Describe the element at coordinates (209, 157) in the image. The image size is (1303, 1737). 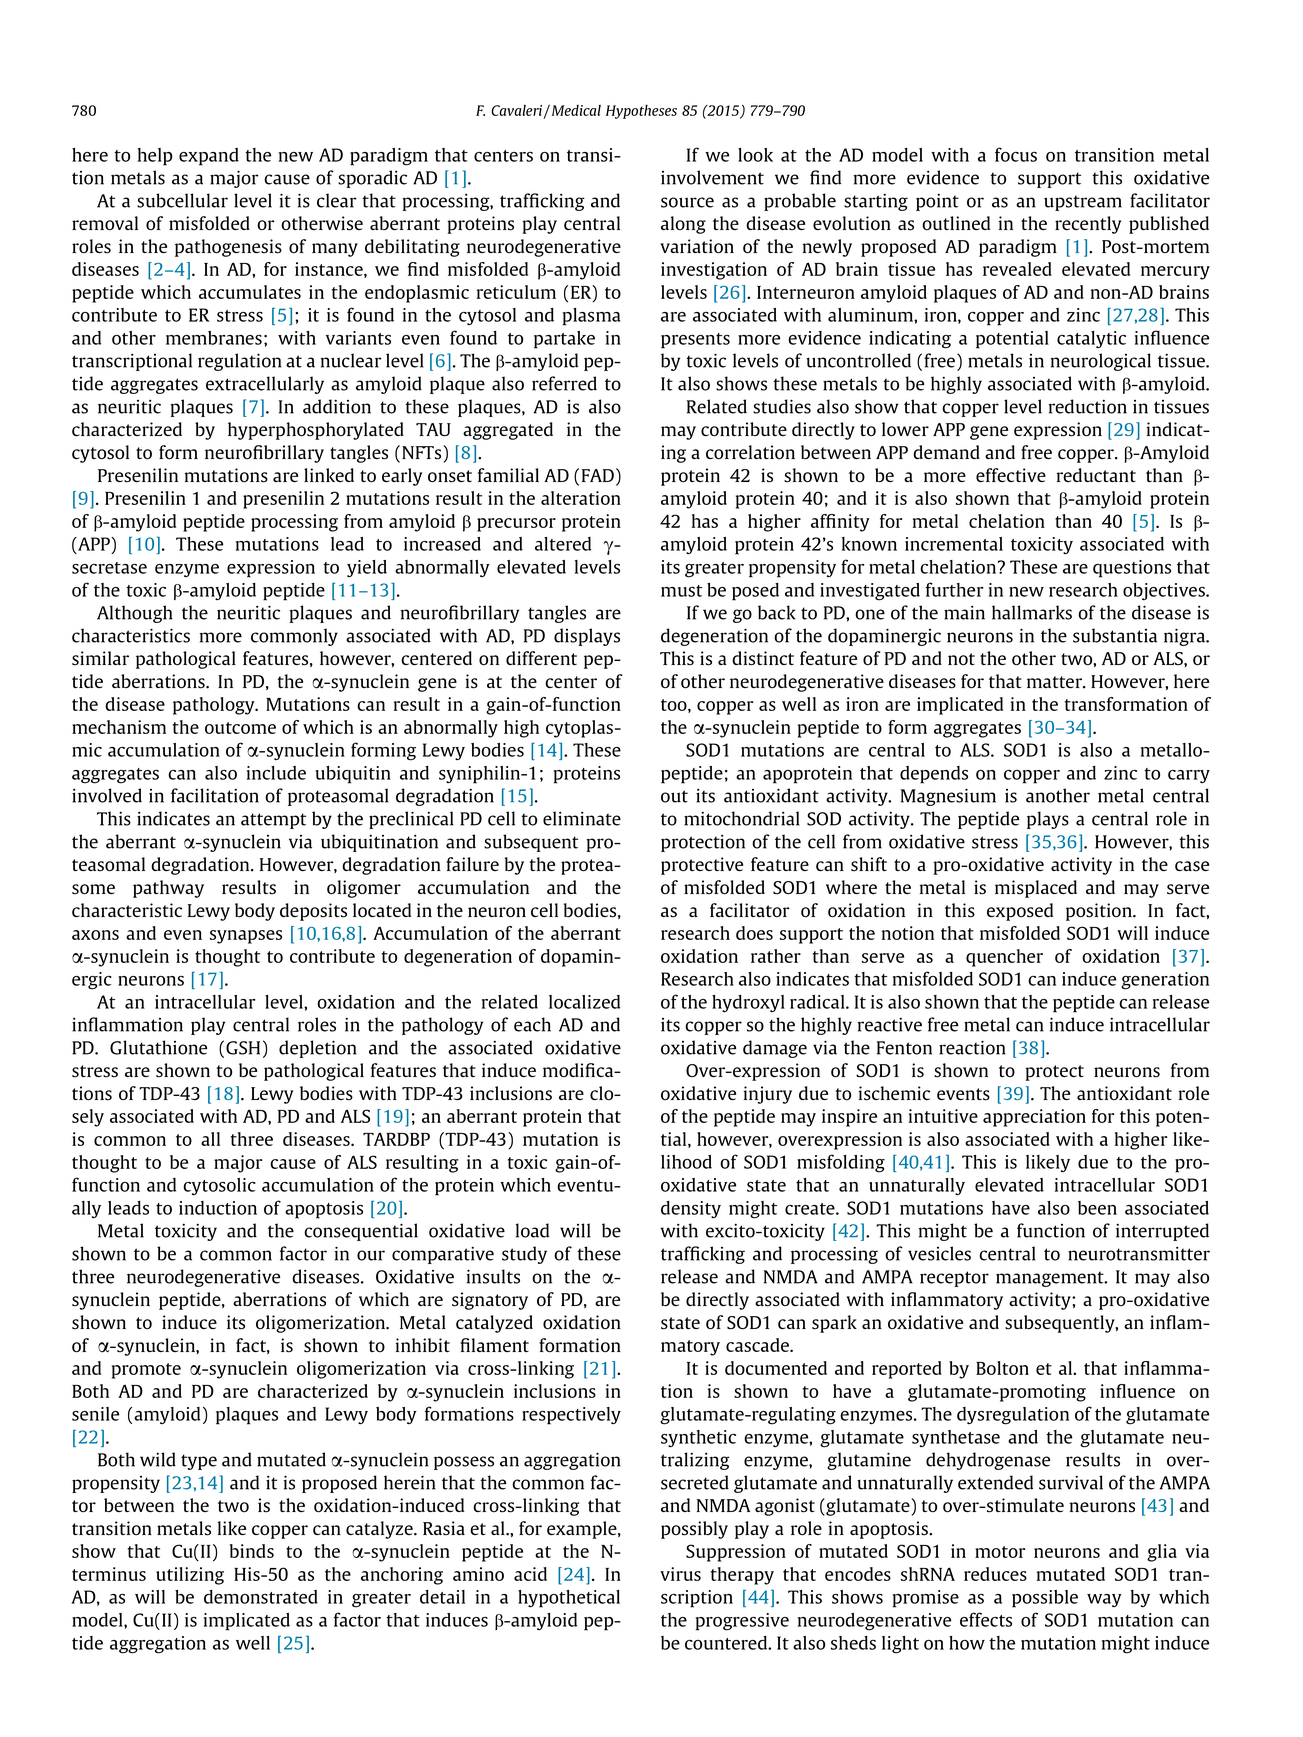
I see `expand` at that location.
